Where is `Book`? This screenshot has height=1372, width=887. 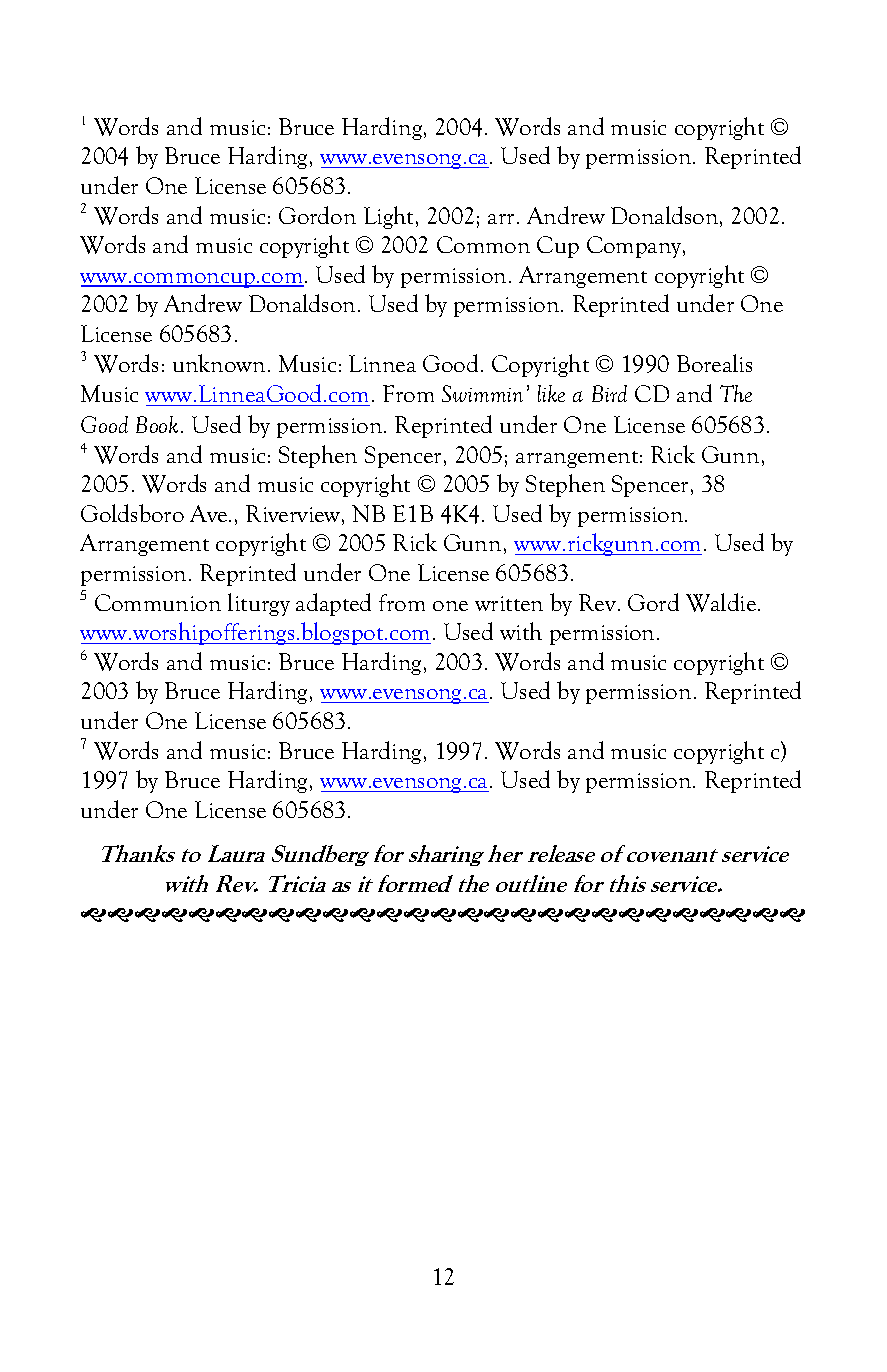 Book is located at coordinates (157, 424).
